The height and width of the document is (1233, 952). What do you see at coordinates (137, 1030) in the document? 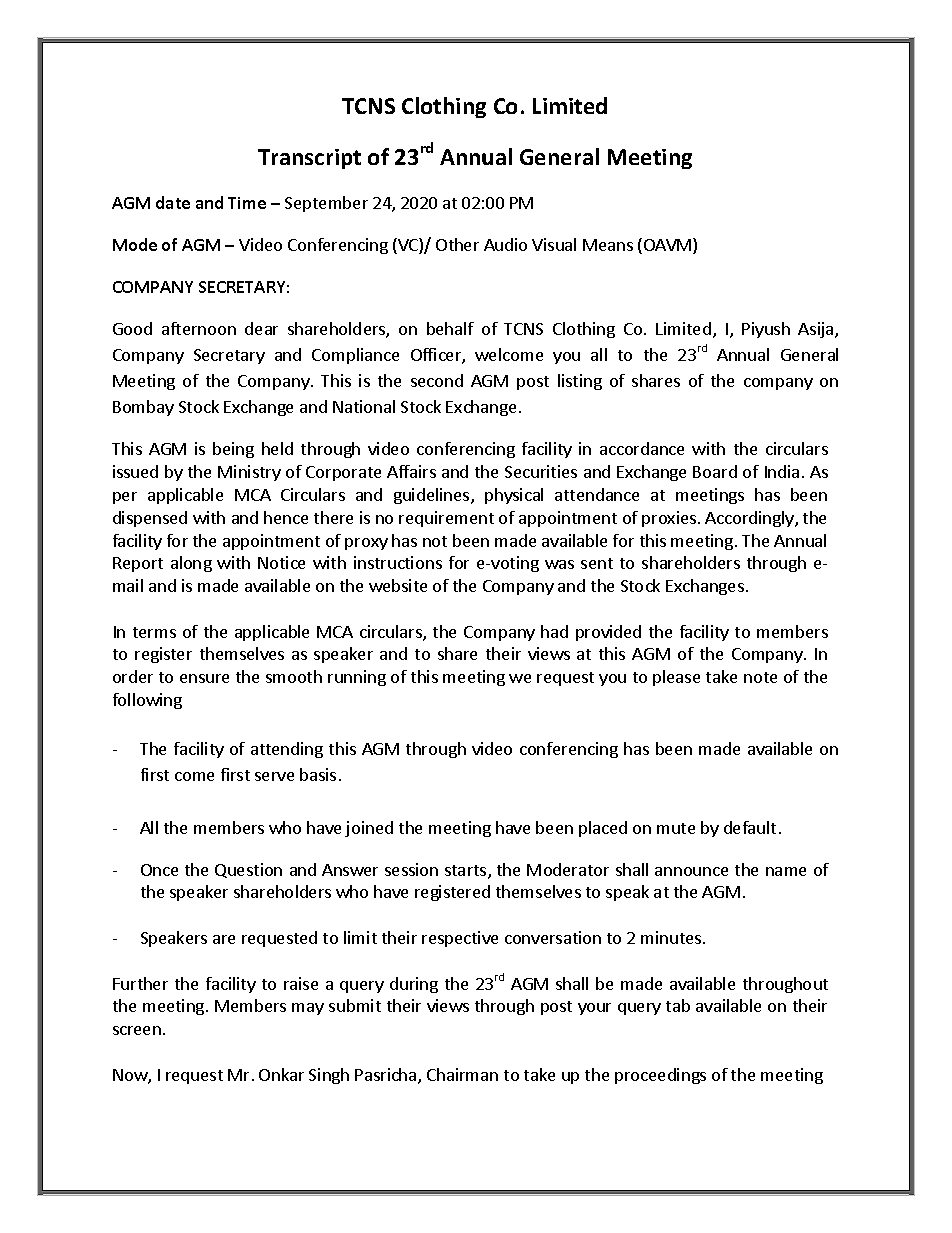
I see `screen` at bounding box center [137, 1030].
